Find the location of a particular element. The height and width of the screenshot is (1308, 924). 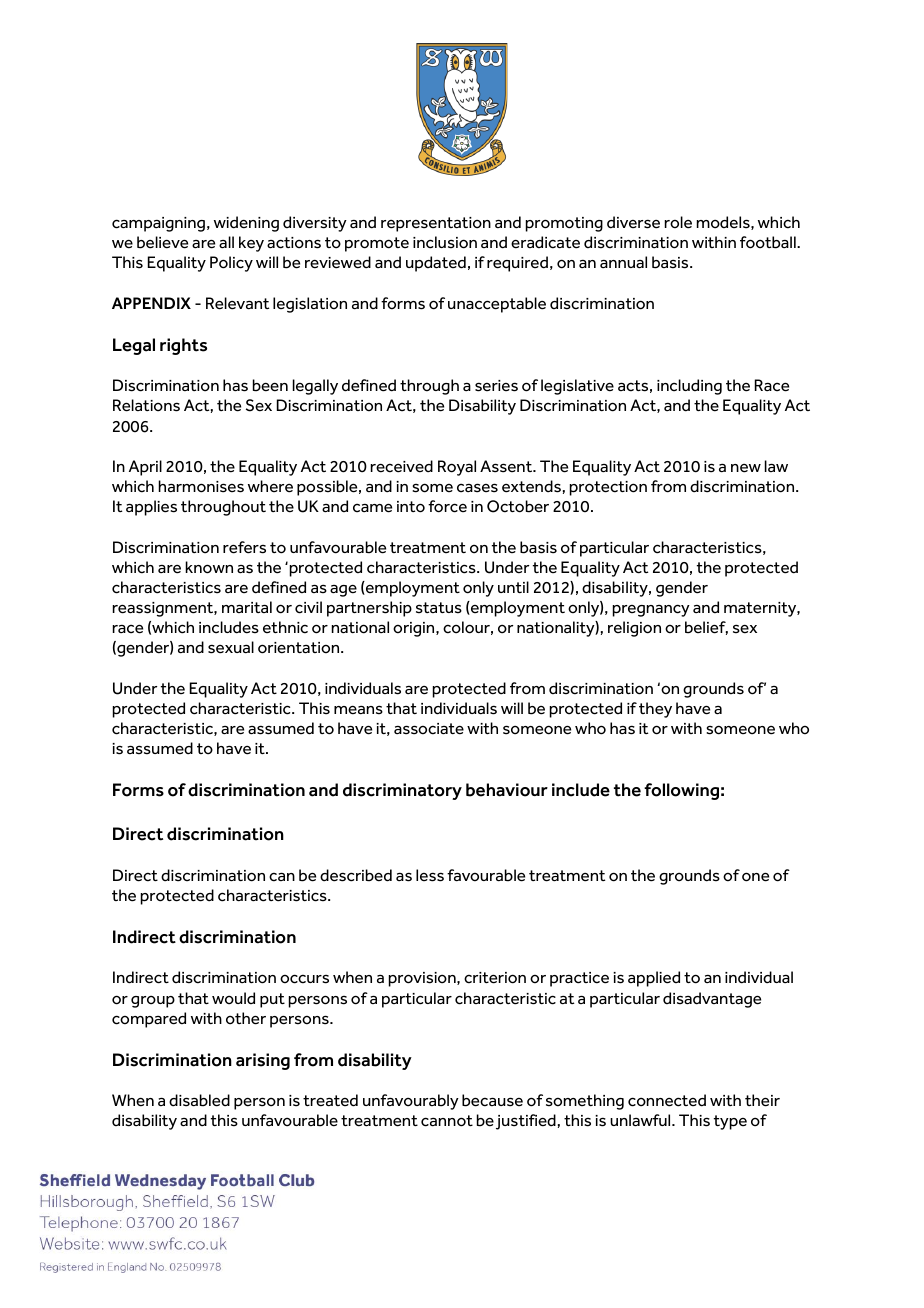

force is located at coordinates (447, 506).
